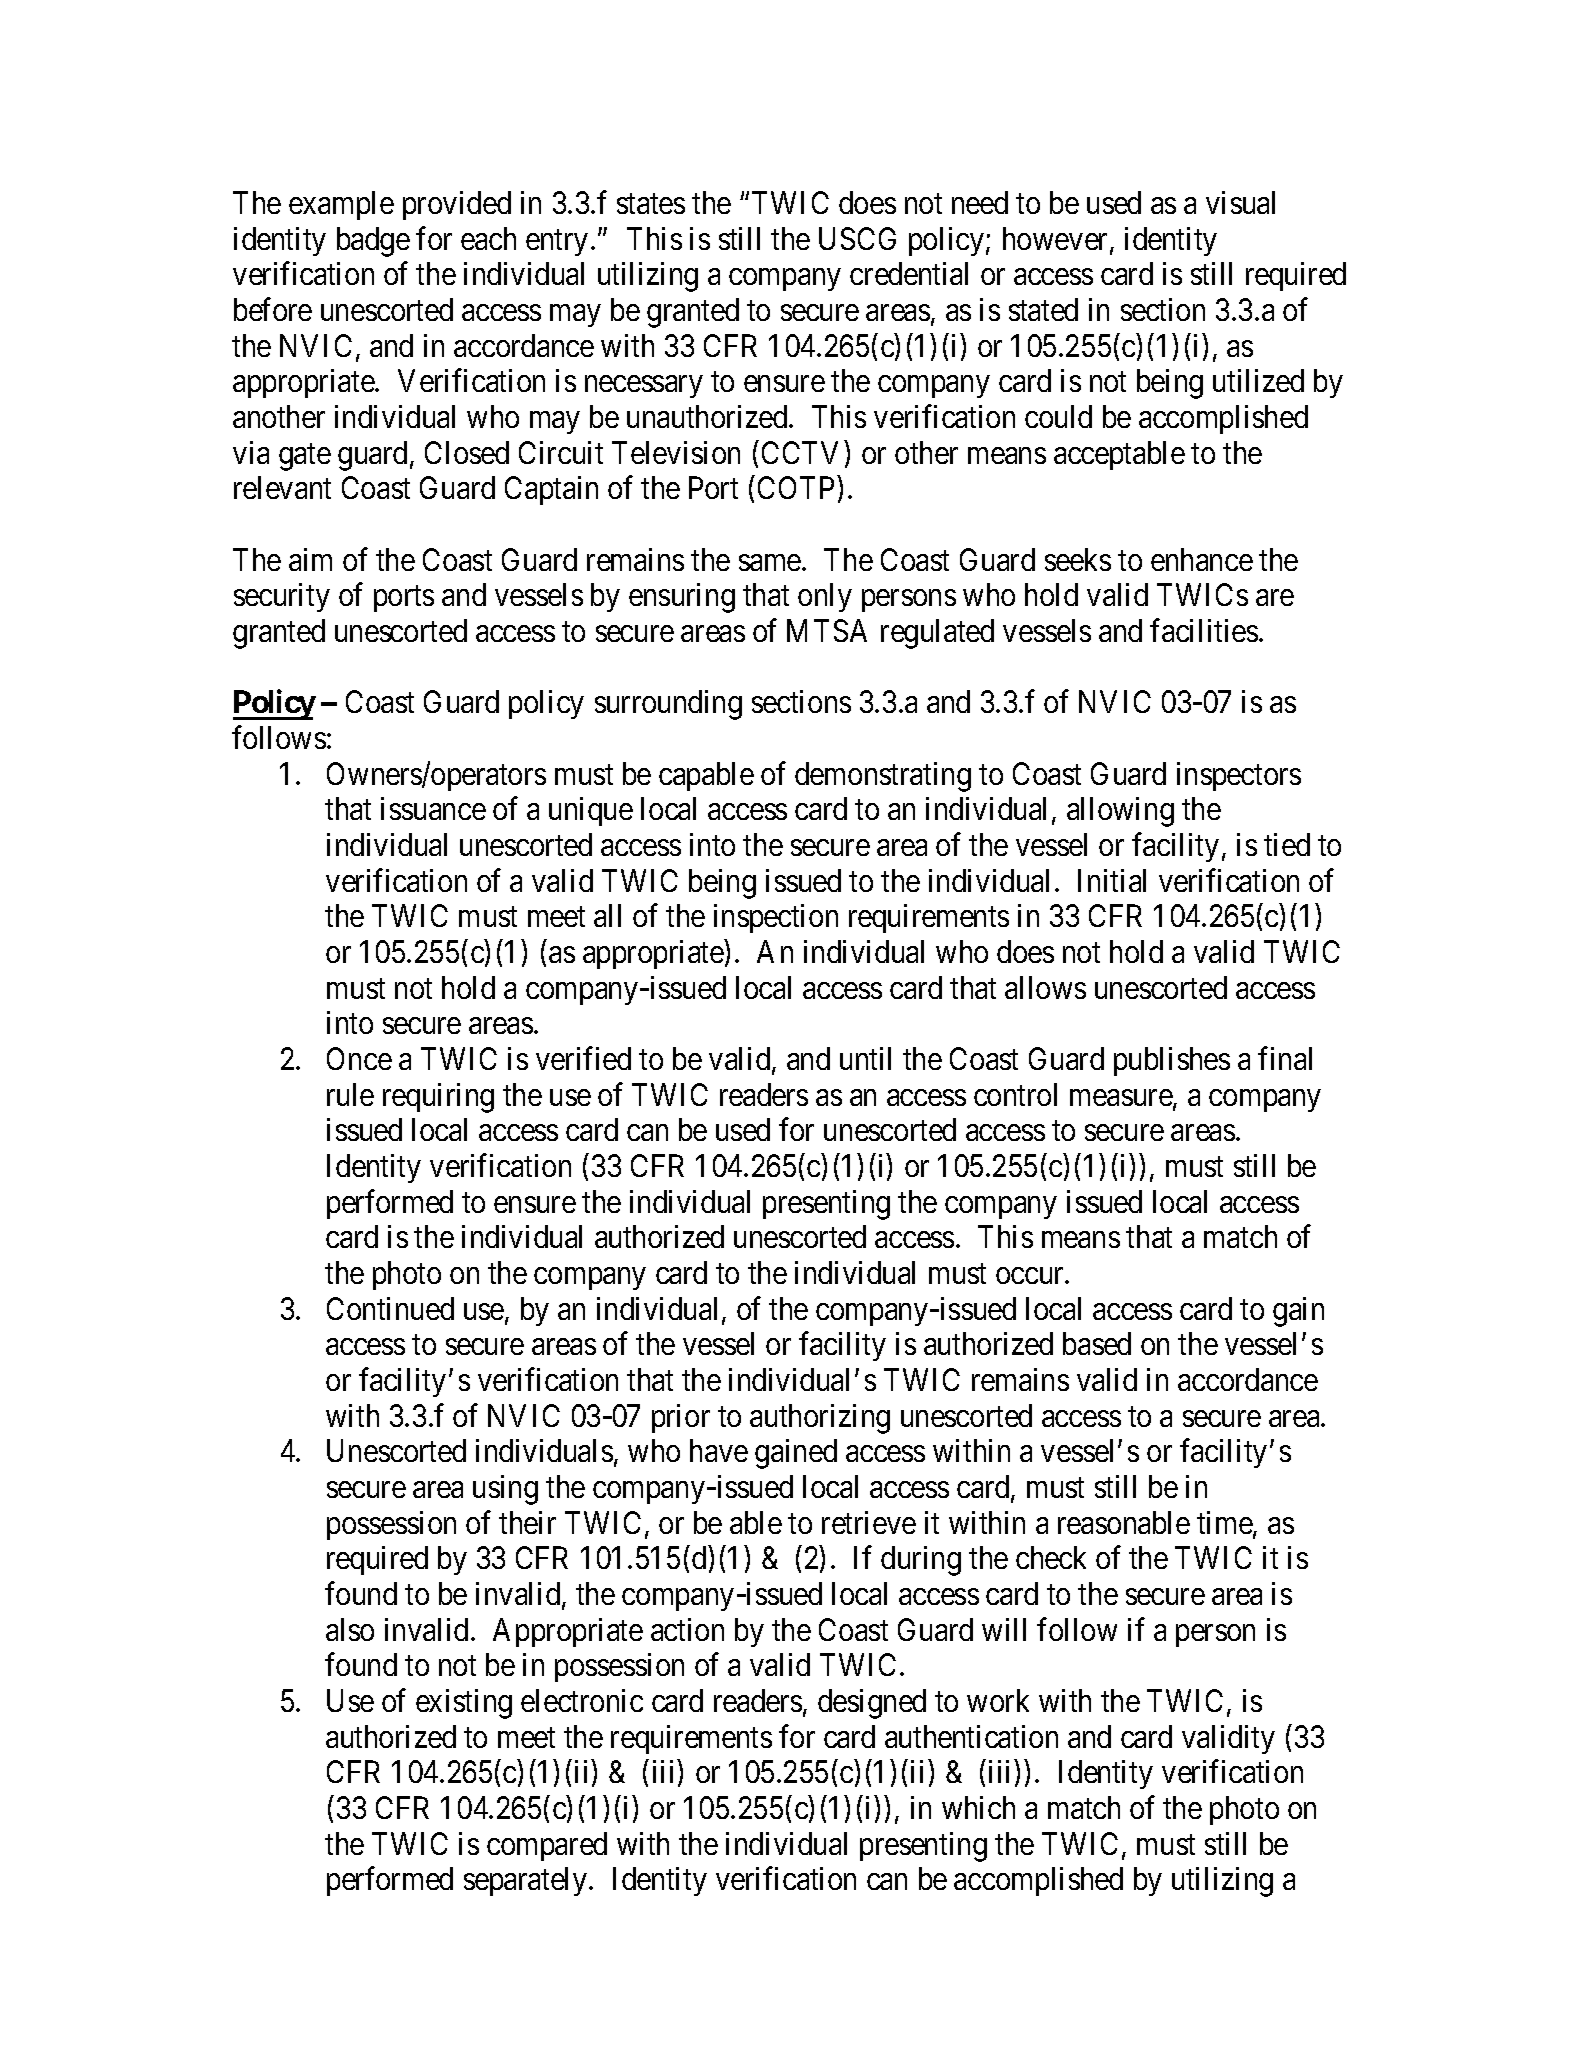 This page has height=2047, width=1581. I want to click on have, so click(719, 1450).
